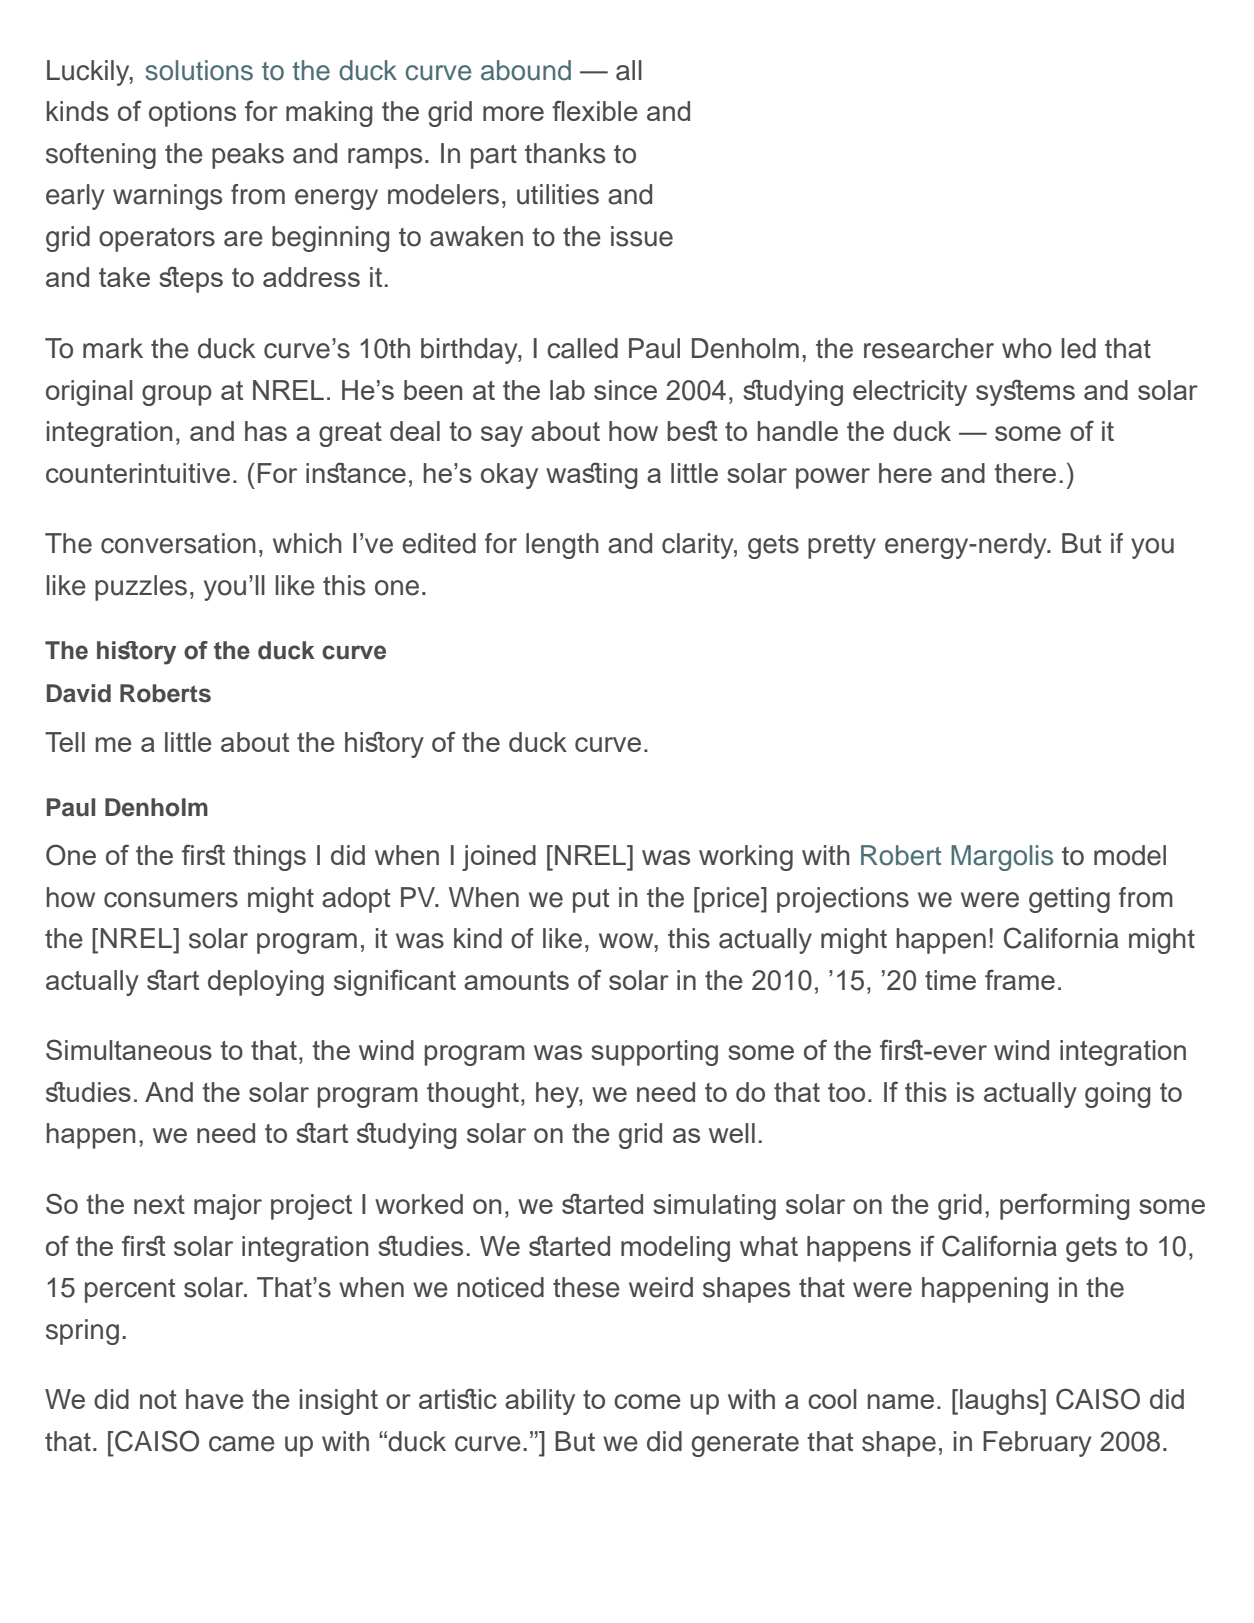  I want to click on going, so click(1118, 1095).
